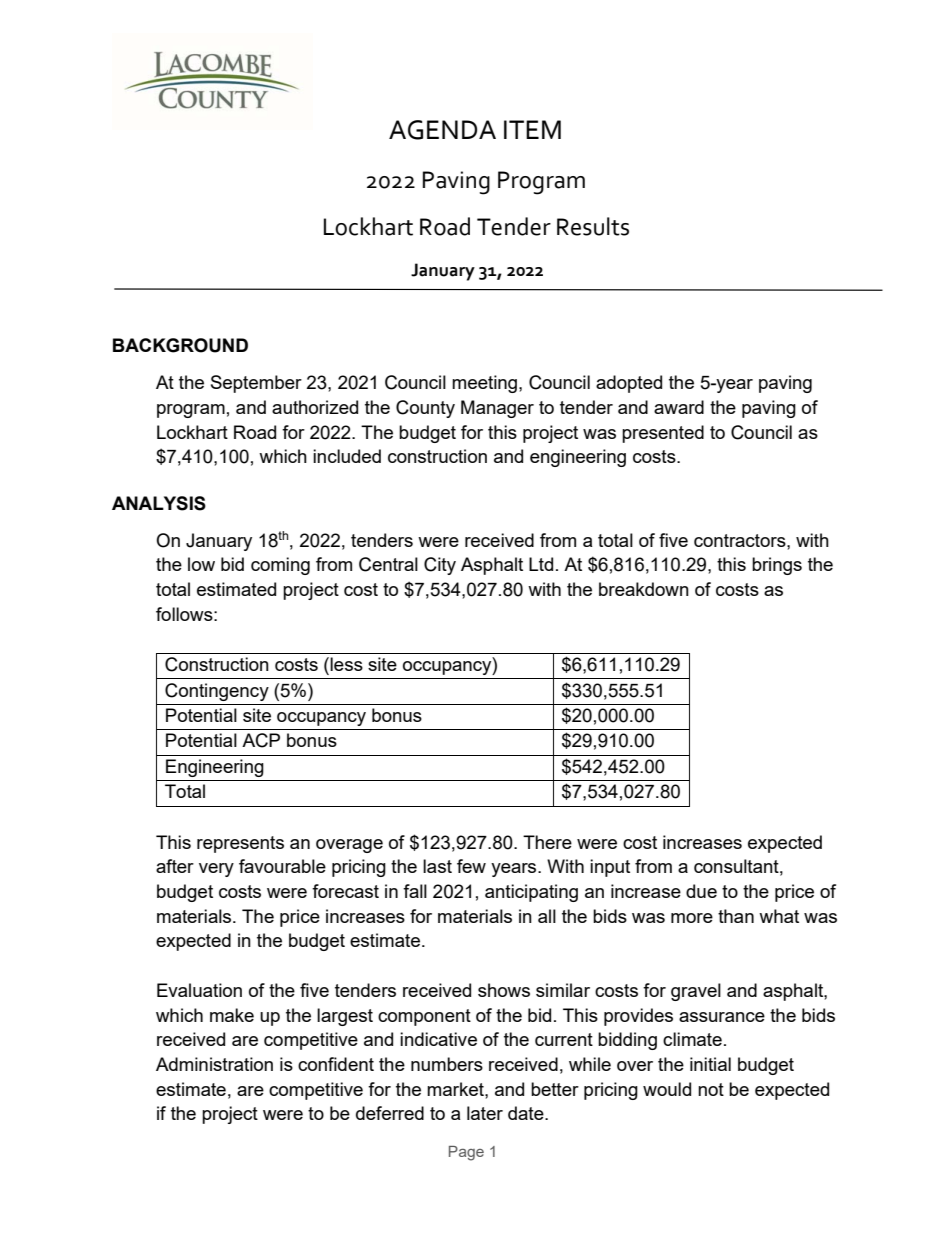  I want to click on ITEM, so click(532, 129).
